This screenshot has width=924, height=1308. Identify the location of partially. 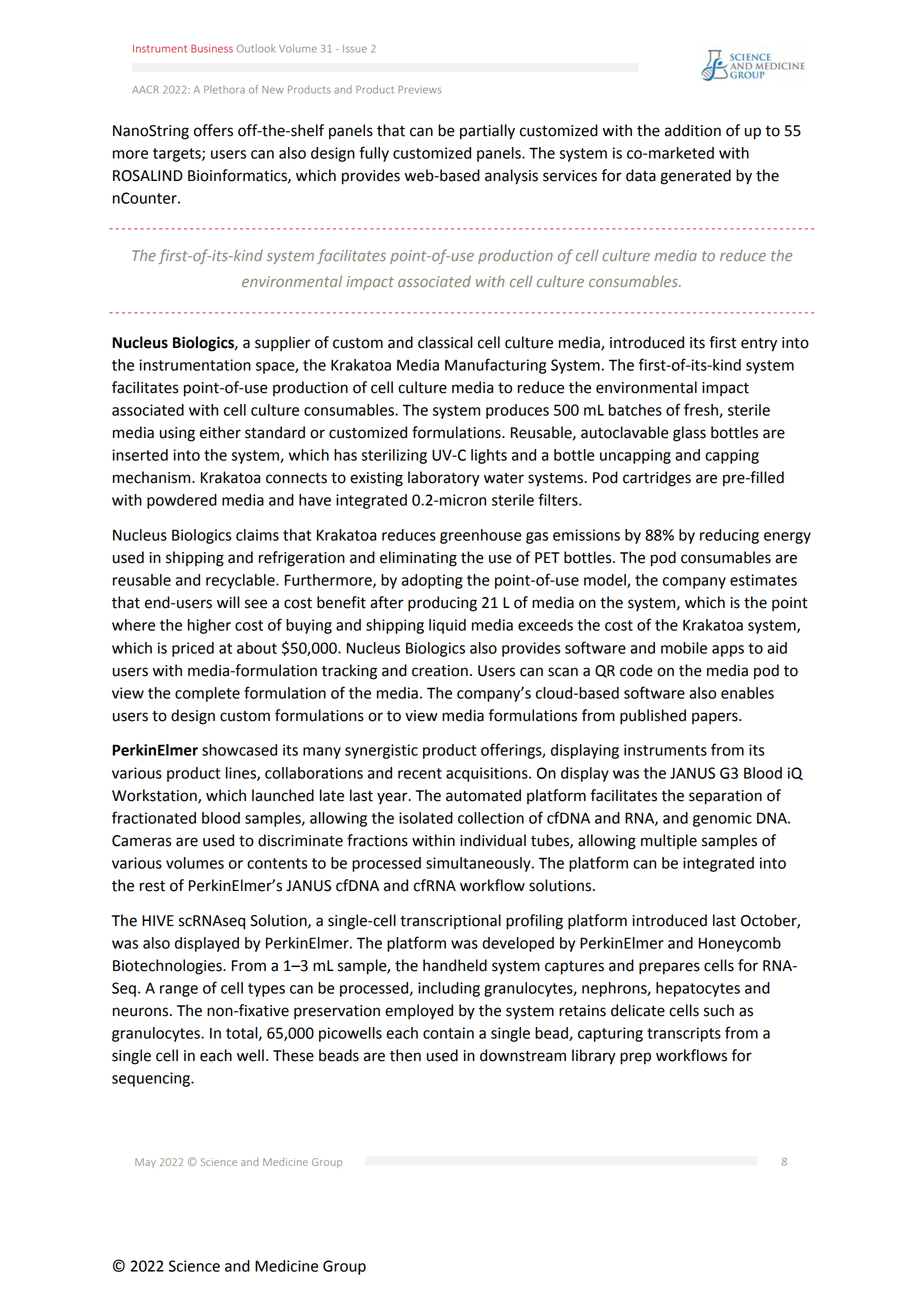
(487, 132).
